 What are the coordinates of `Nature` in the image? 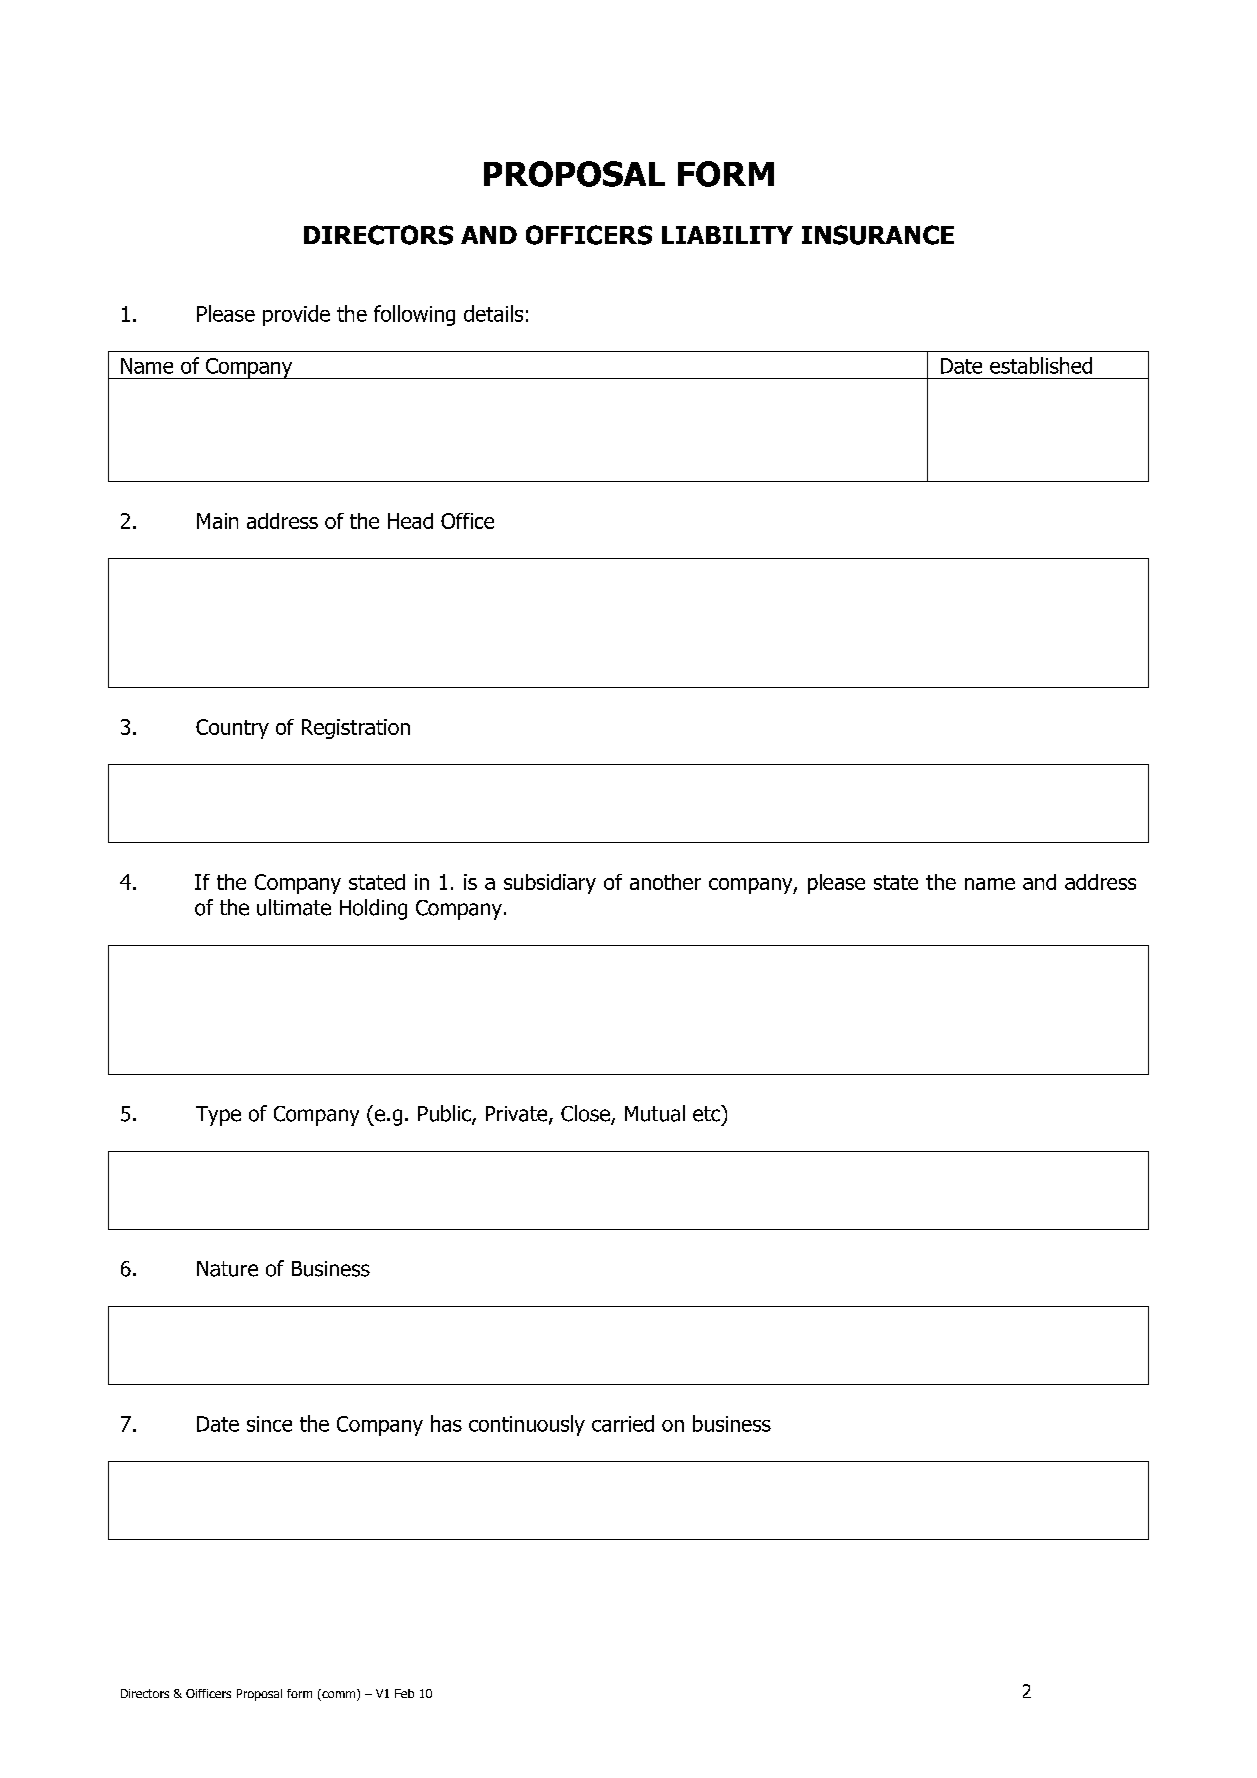 It's located at (227, 1269).
